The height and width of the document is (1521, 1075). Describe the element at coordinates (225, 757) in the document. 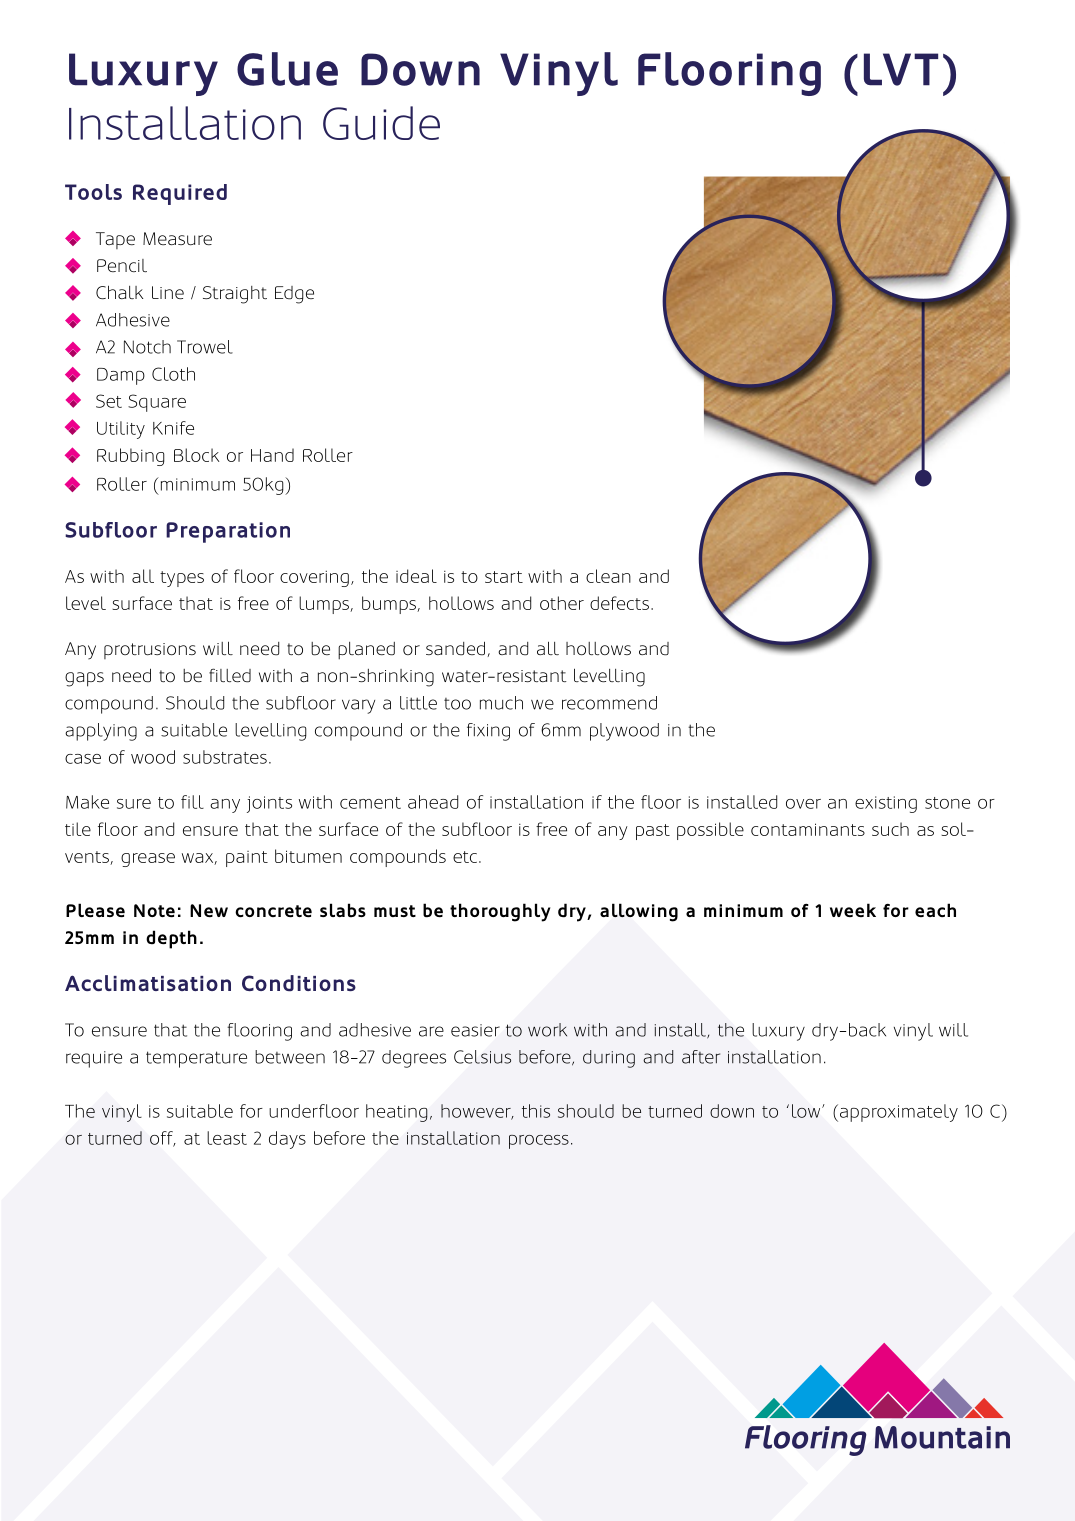

I see `substrates` at that location.
